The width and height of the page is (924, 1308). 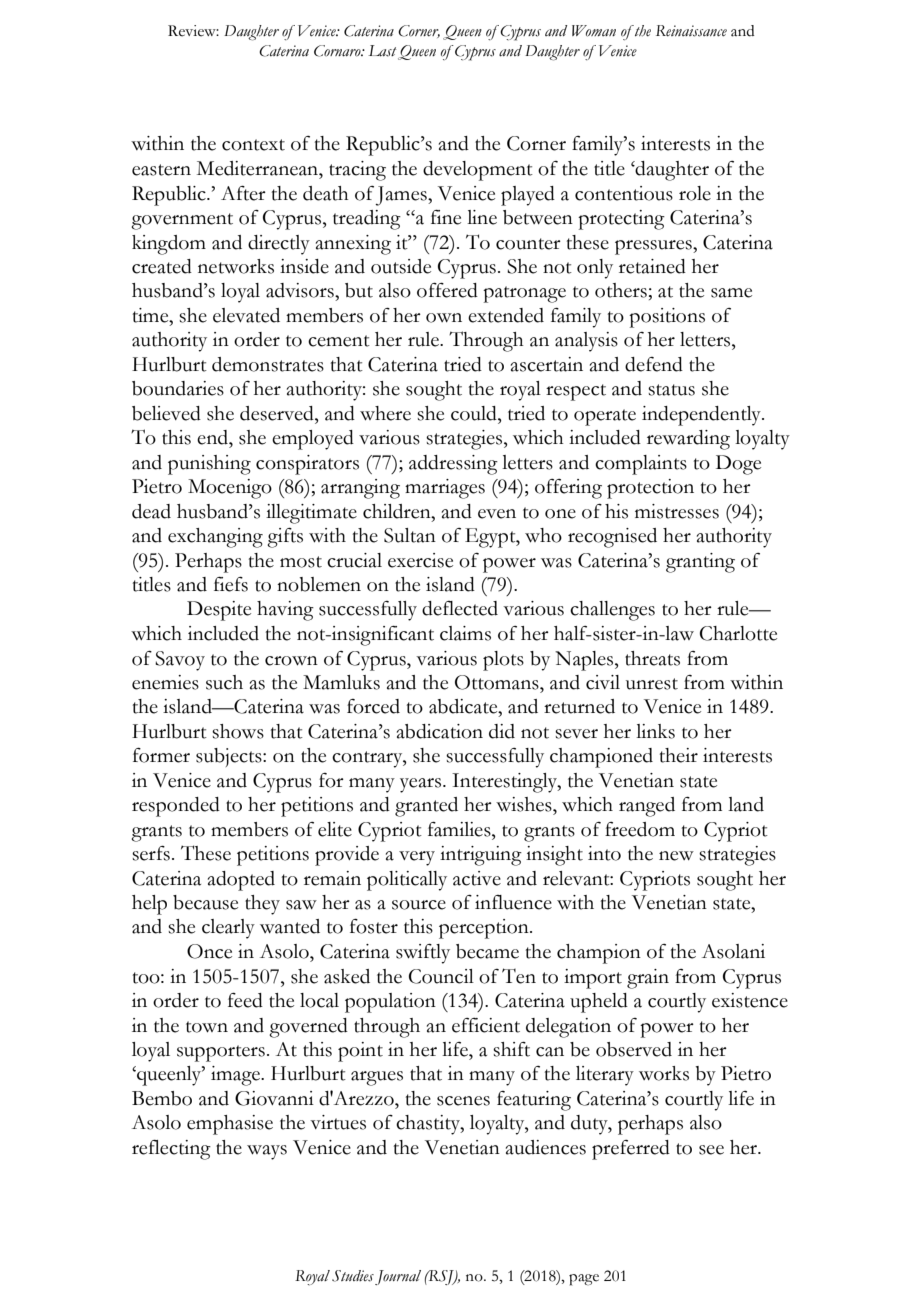 I want to click on claims, so click(x=465, y=633).
